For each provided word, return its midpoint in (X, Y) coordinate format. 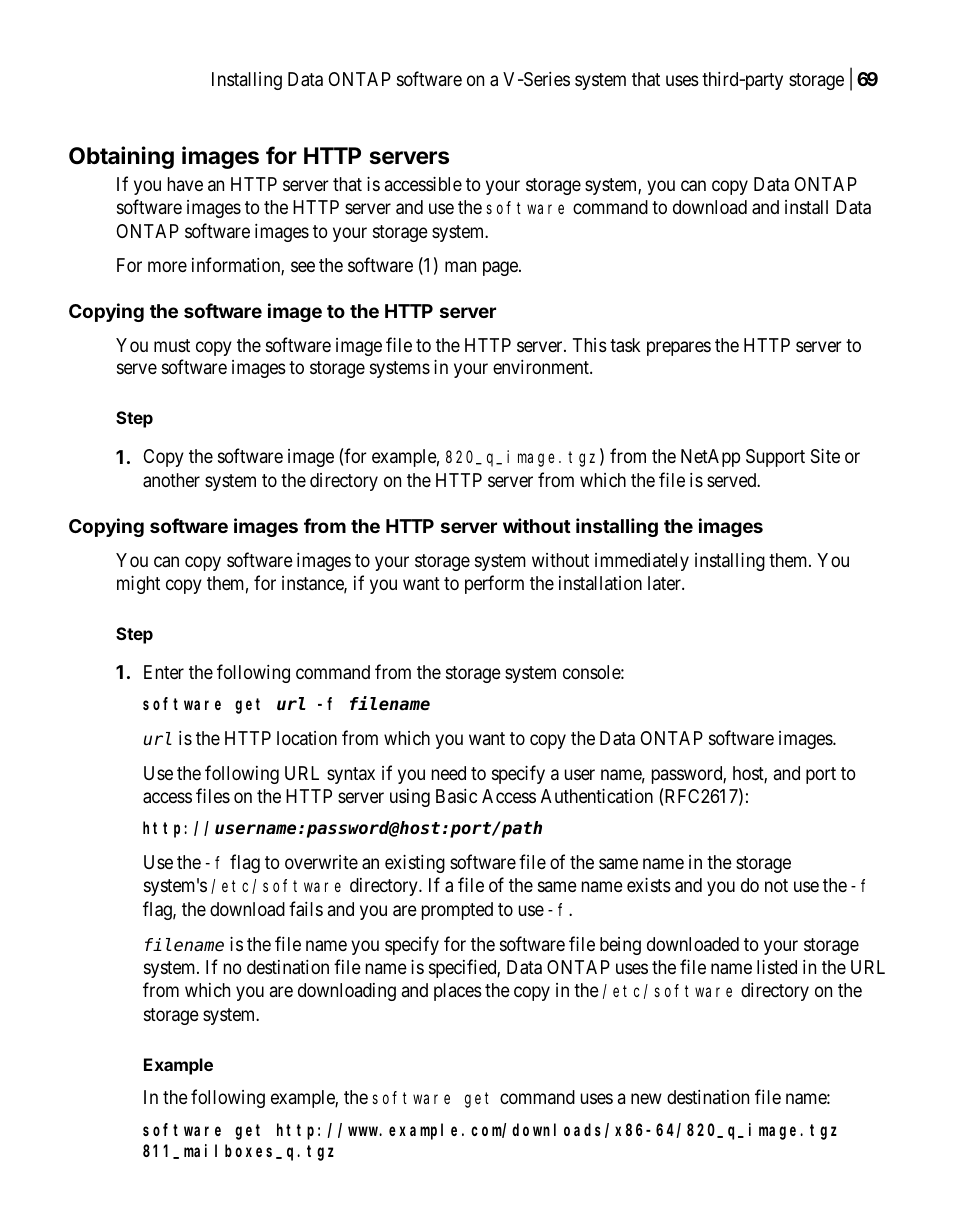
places (458, 992)
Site (825, 456)
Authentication (597, 796)
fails (306, 909)
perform (494, 584)
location (307, 738)
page (501, 268)
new (646, 1098)
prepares (679, 348)
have (185, 184)
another (171, 480)
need (449, 773)
